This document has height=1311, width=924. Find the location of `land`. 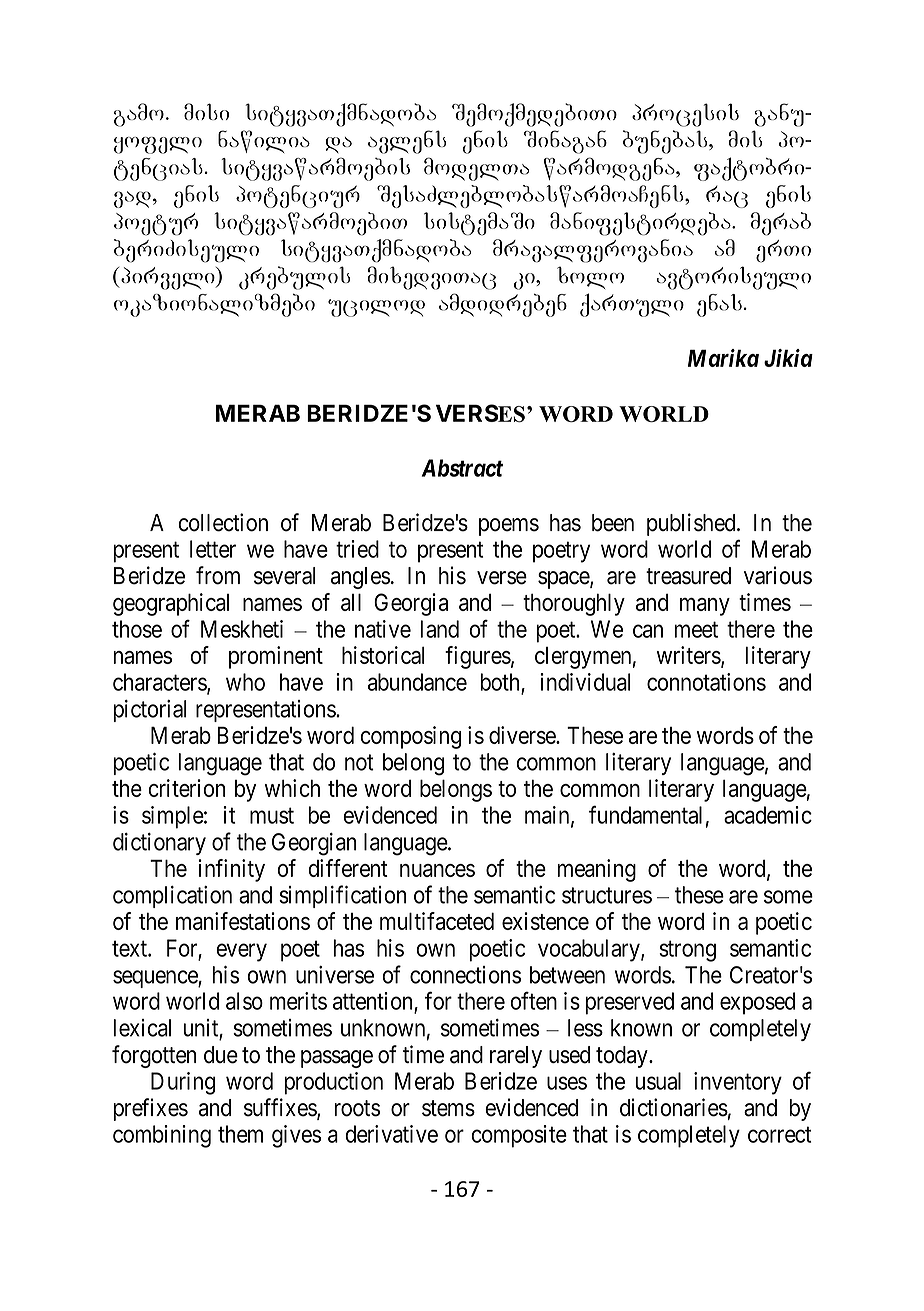

land is located at coordinates (440, 629).
